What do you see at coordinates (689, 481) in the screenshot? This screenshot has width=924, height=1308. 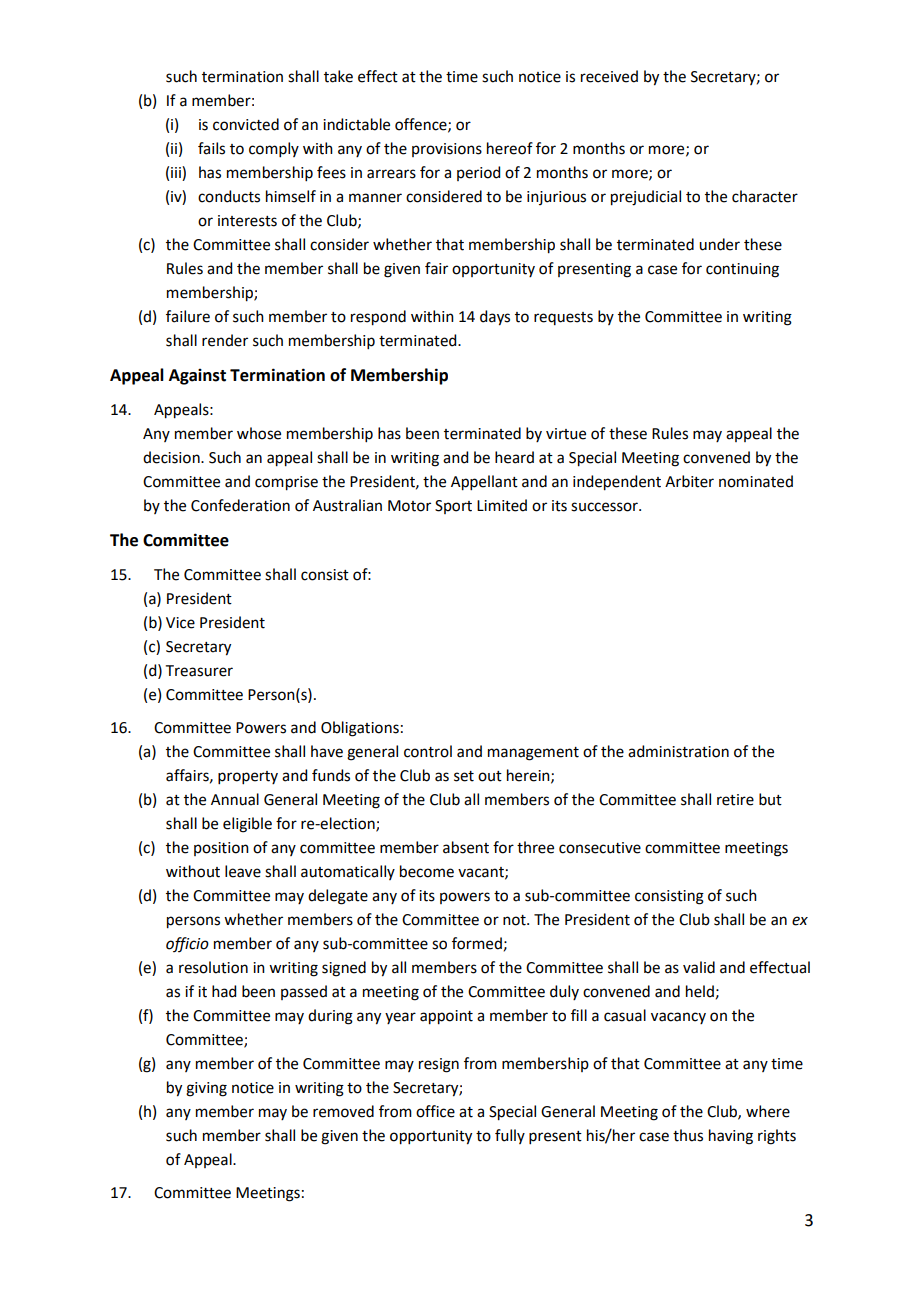 I see `Arbiter` at bounding box center [689, 481].
